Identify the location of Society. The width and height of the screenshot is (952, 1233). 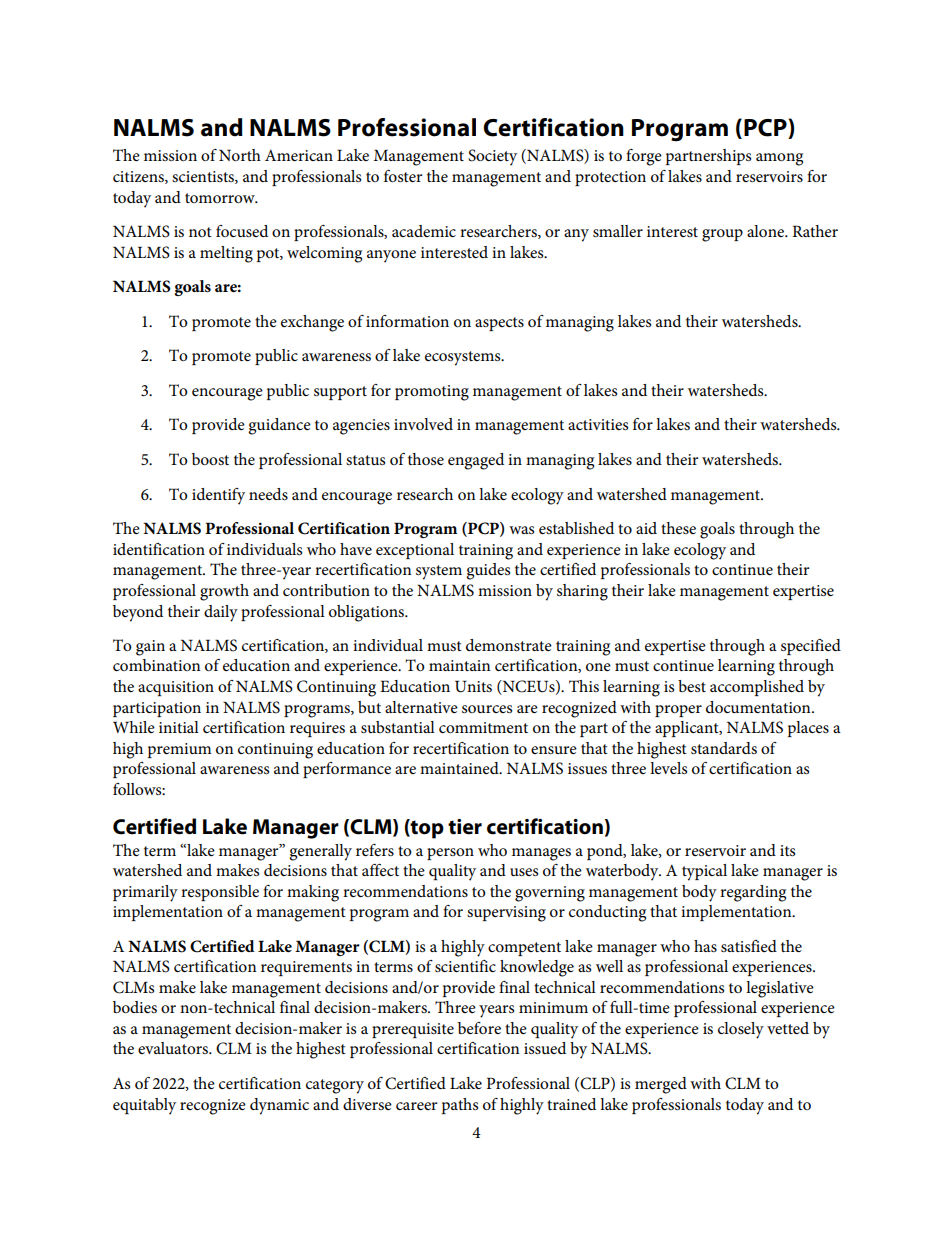
(492, 157).
